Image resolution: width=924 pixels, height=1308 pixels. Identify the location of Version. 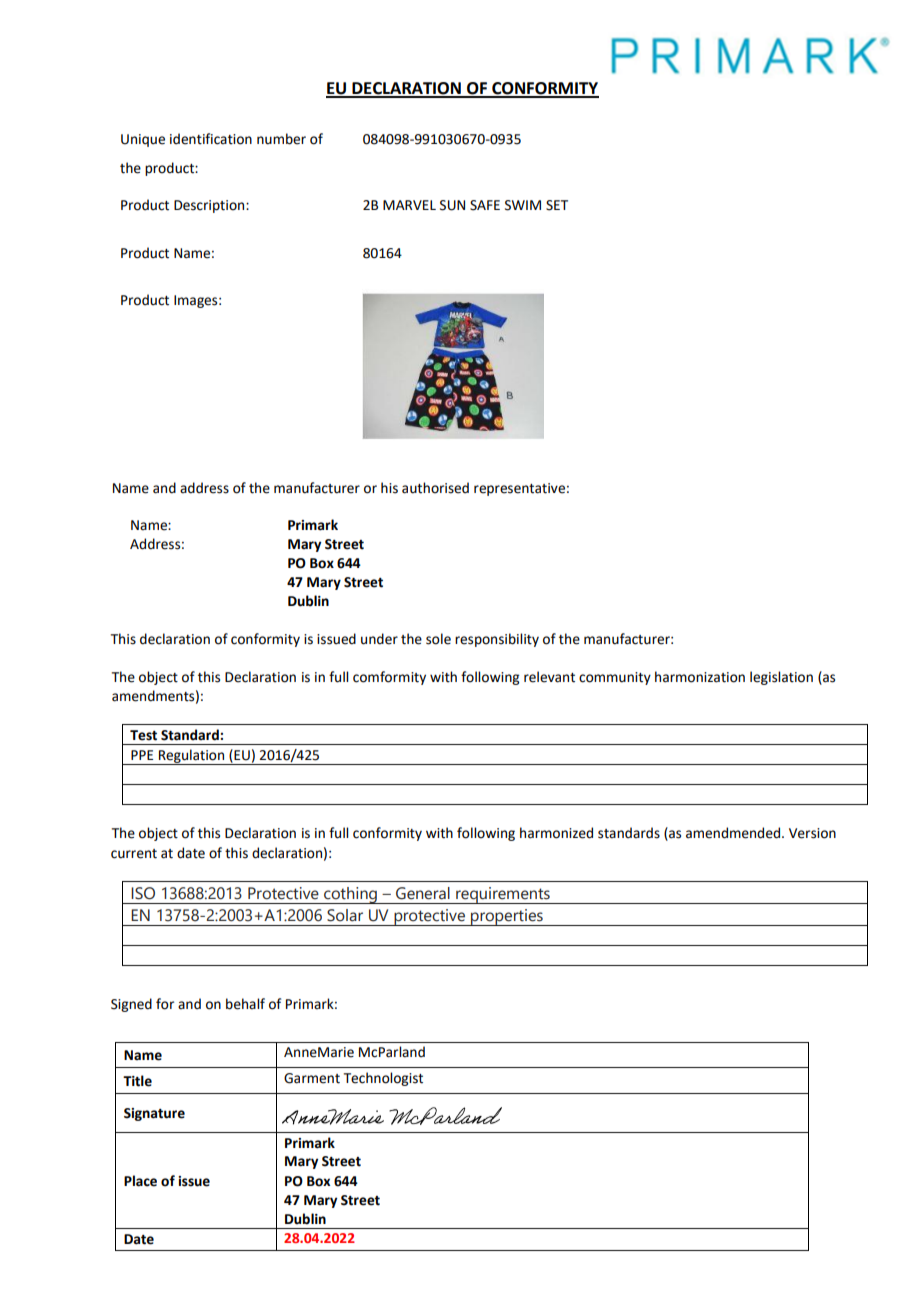
(812, 833).
